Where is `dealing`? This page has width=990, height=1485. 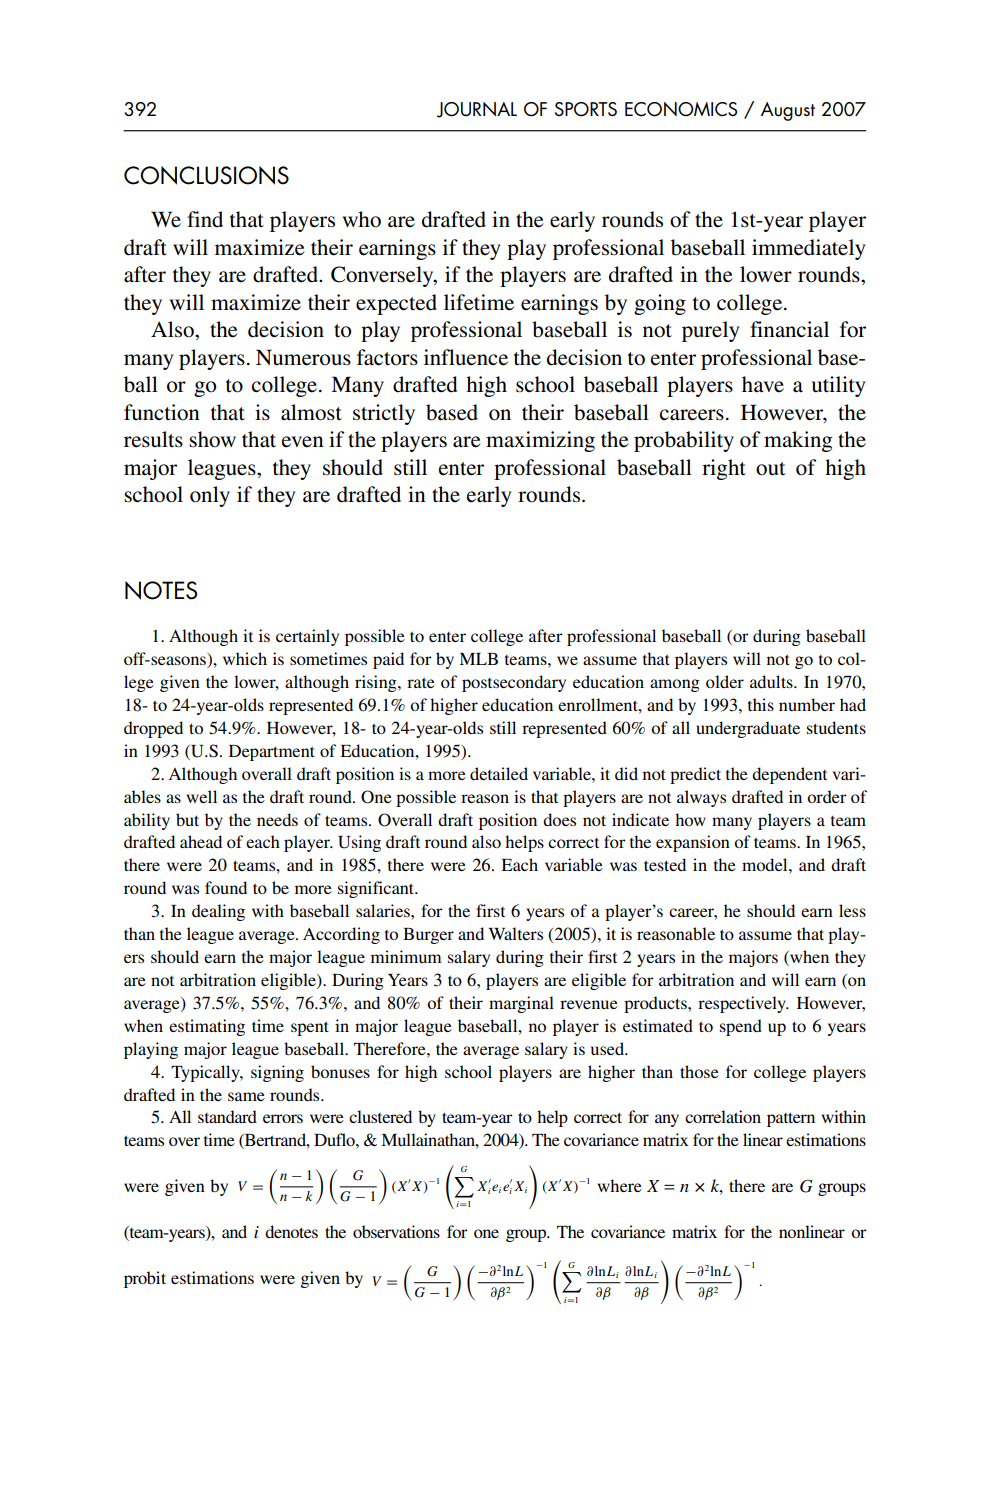 dealing is located at coordinates (218, 912).
